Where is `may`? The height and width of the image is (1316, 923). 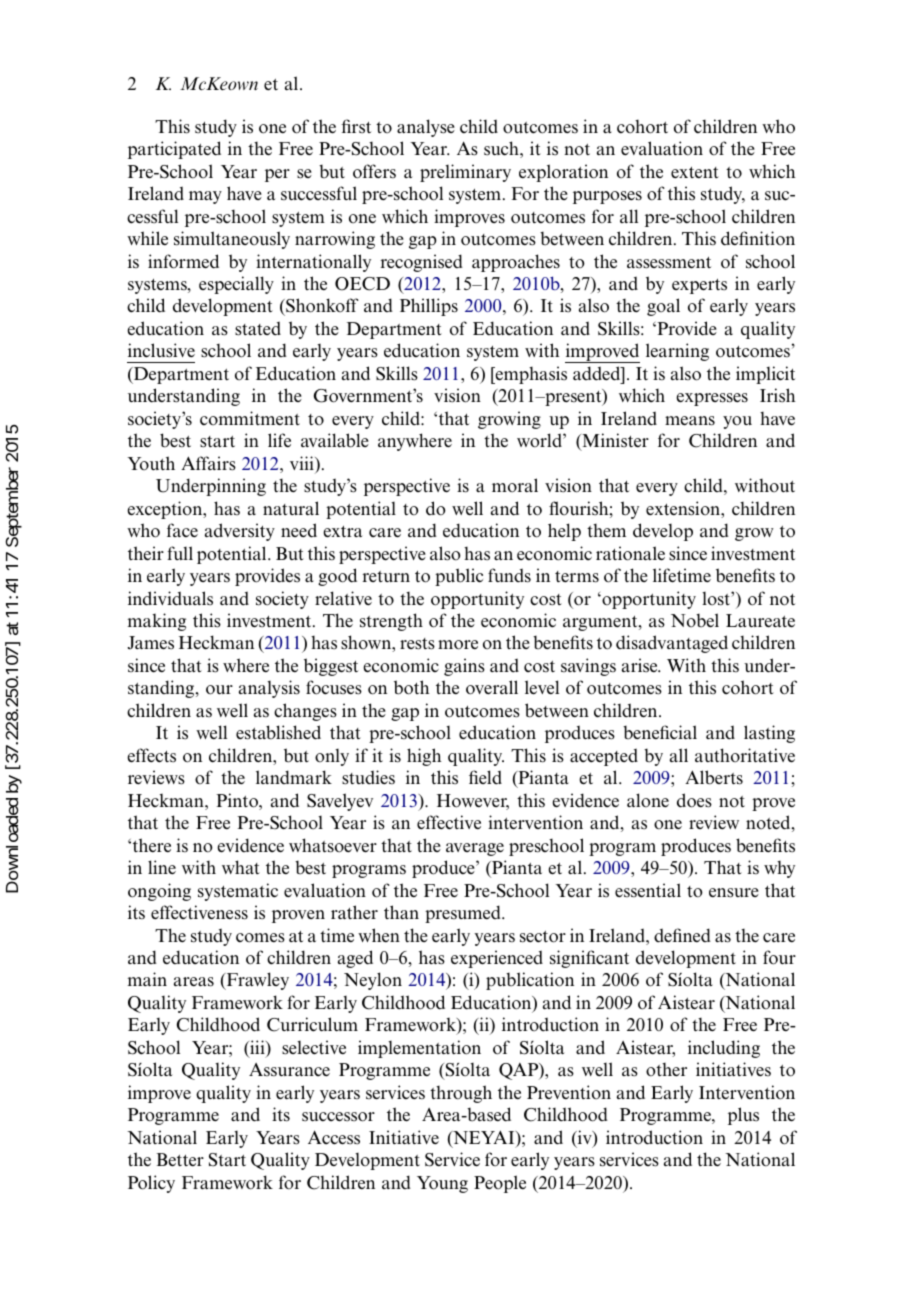
may is located at coordinates (205, 197).
